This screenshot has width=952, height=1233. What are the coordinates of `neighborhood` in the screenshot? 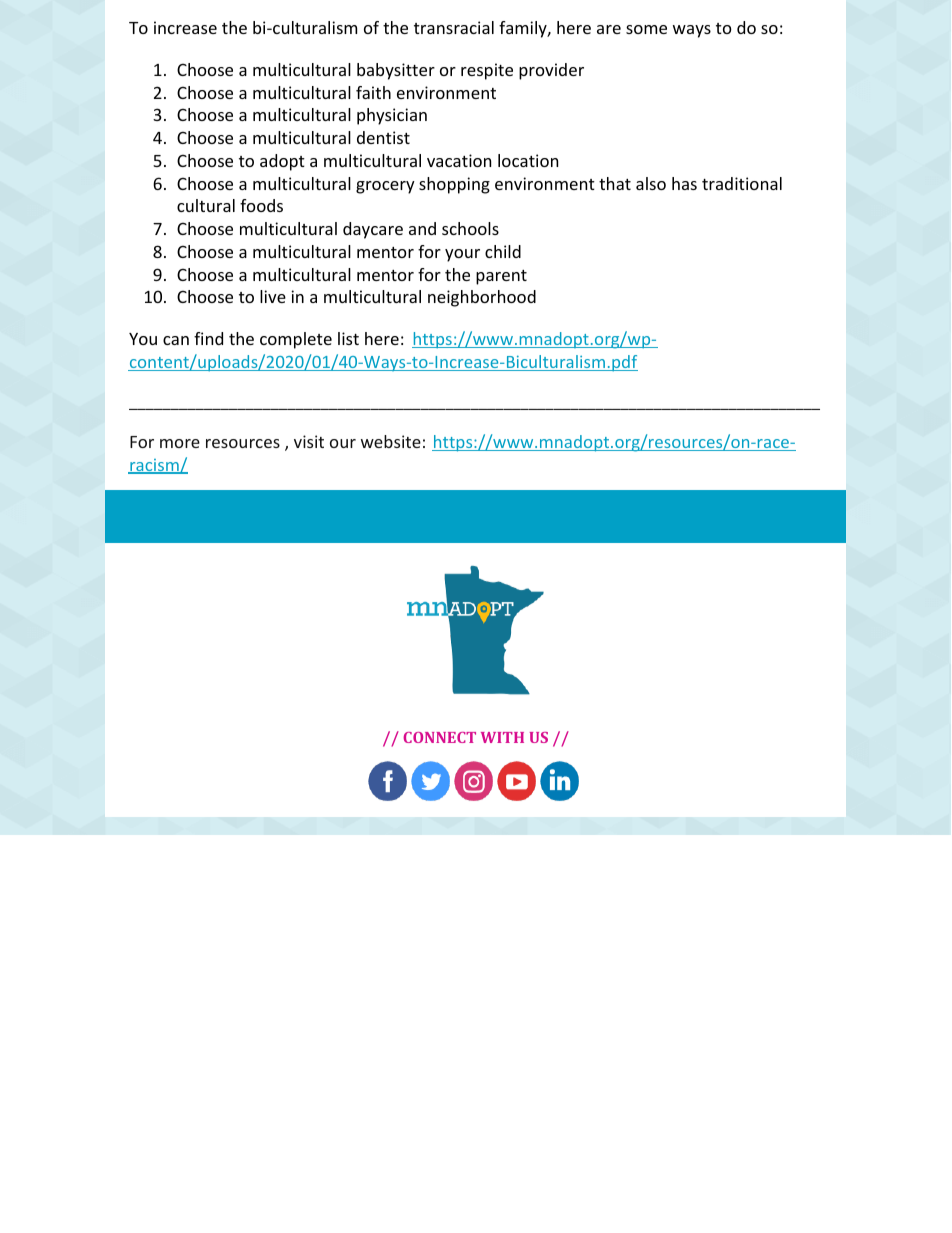 It's located at (482, 298).
